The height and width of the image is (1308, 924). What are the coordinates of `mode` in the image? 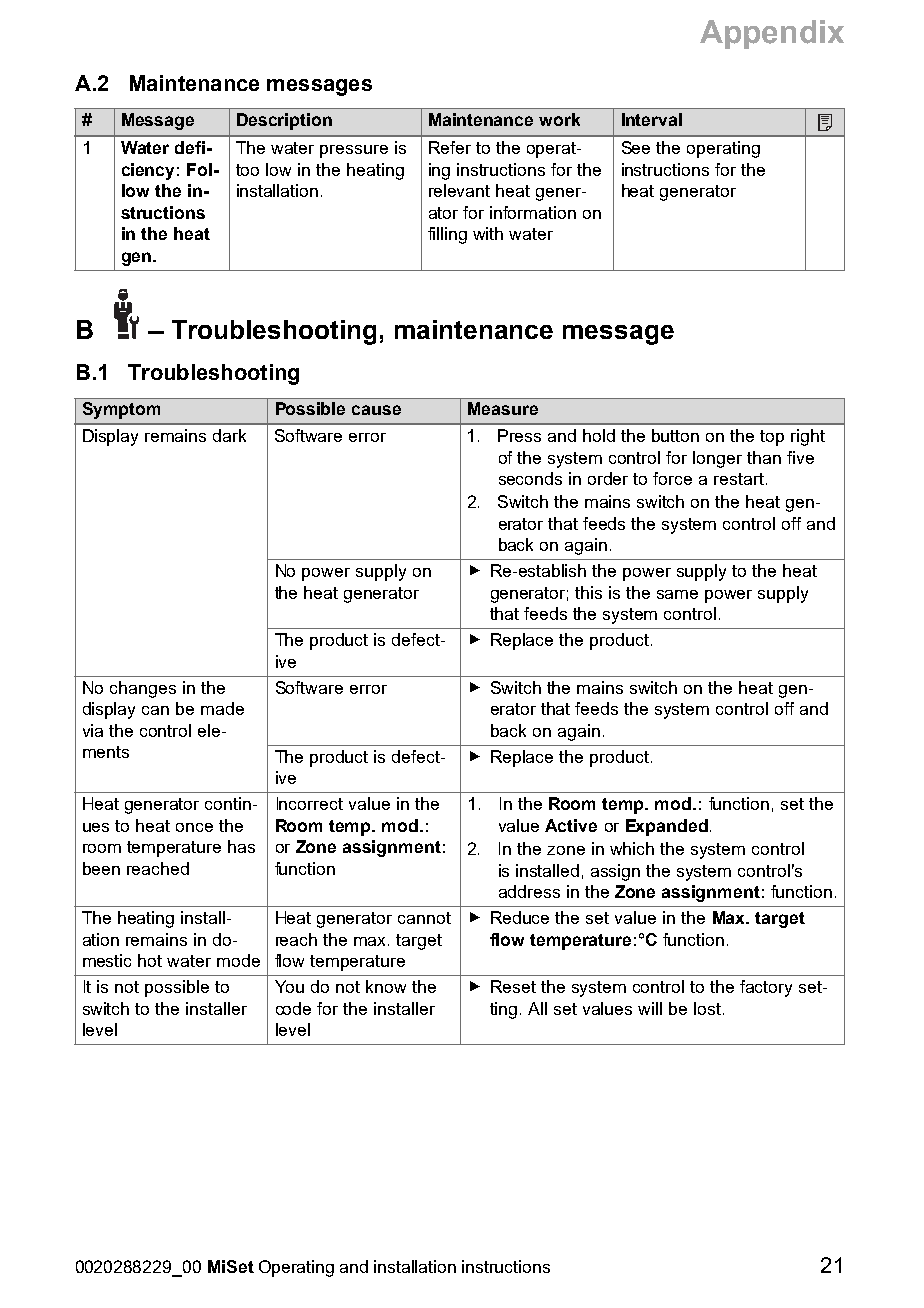 It's located at (238, 960).
